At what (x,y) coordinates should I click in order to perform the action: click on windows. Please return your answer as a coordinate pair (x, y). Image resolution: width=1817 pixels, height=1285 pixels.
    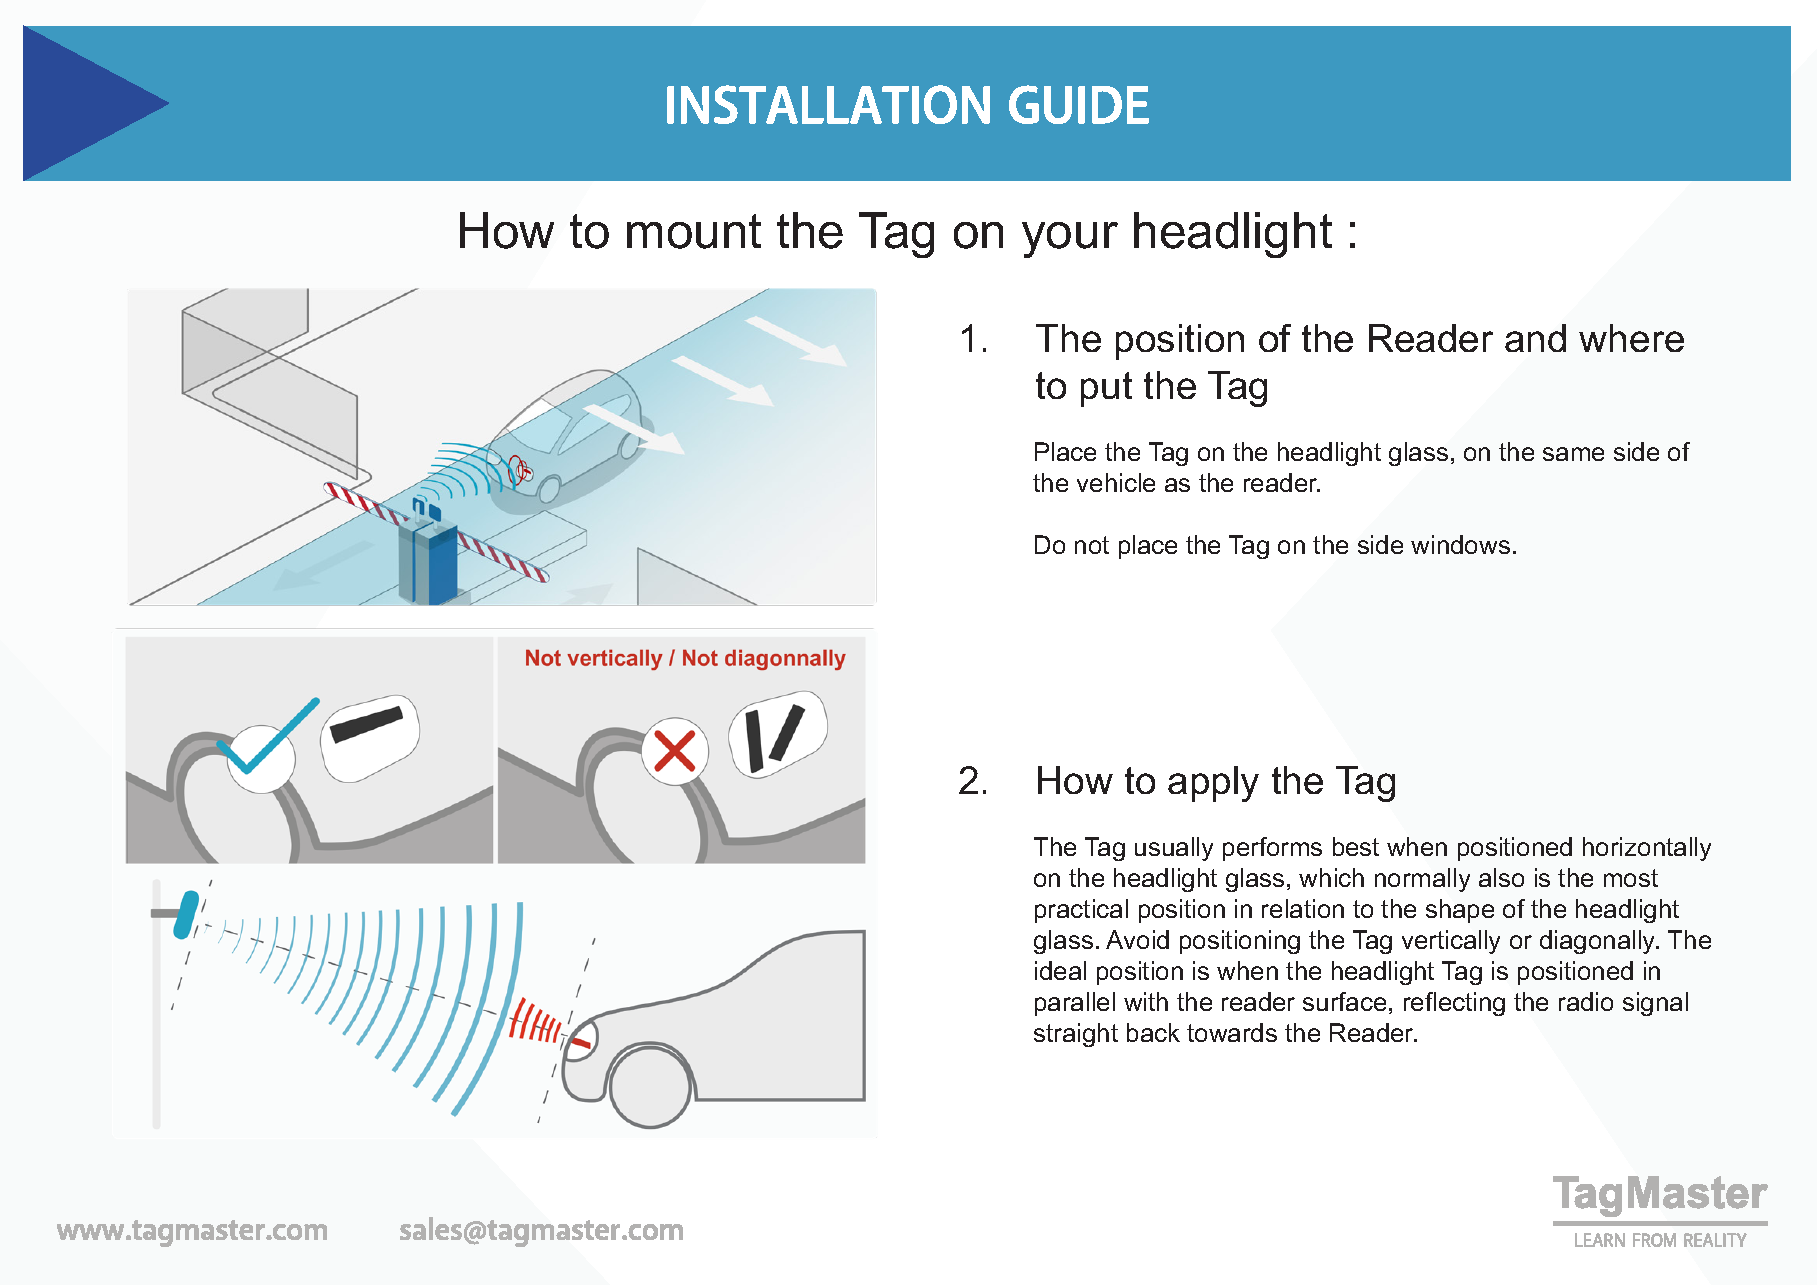
    Looking at the image, I should click on (1460, 544).
